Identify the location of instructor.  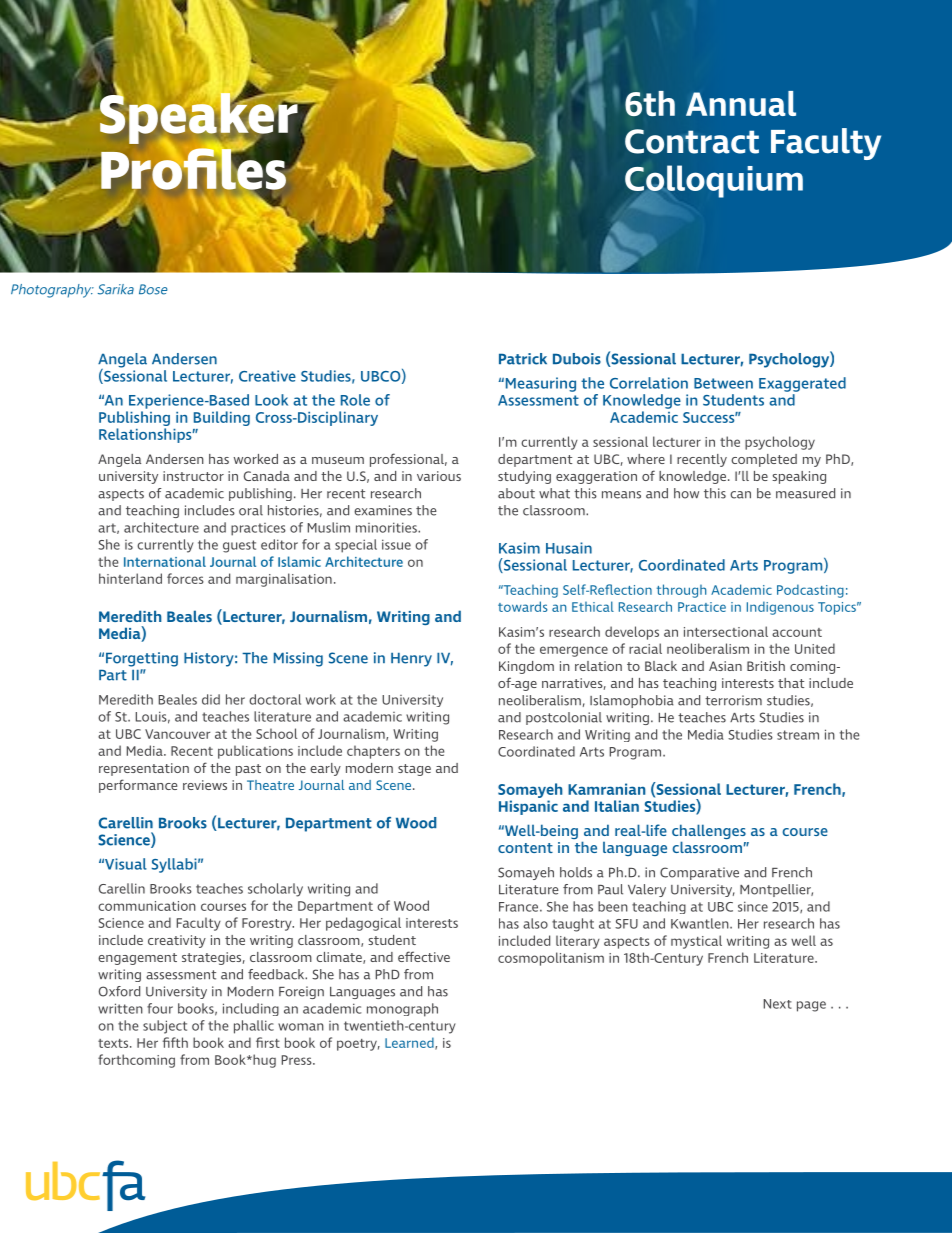
(193, 476).
